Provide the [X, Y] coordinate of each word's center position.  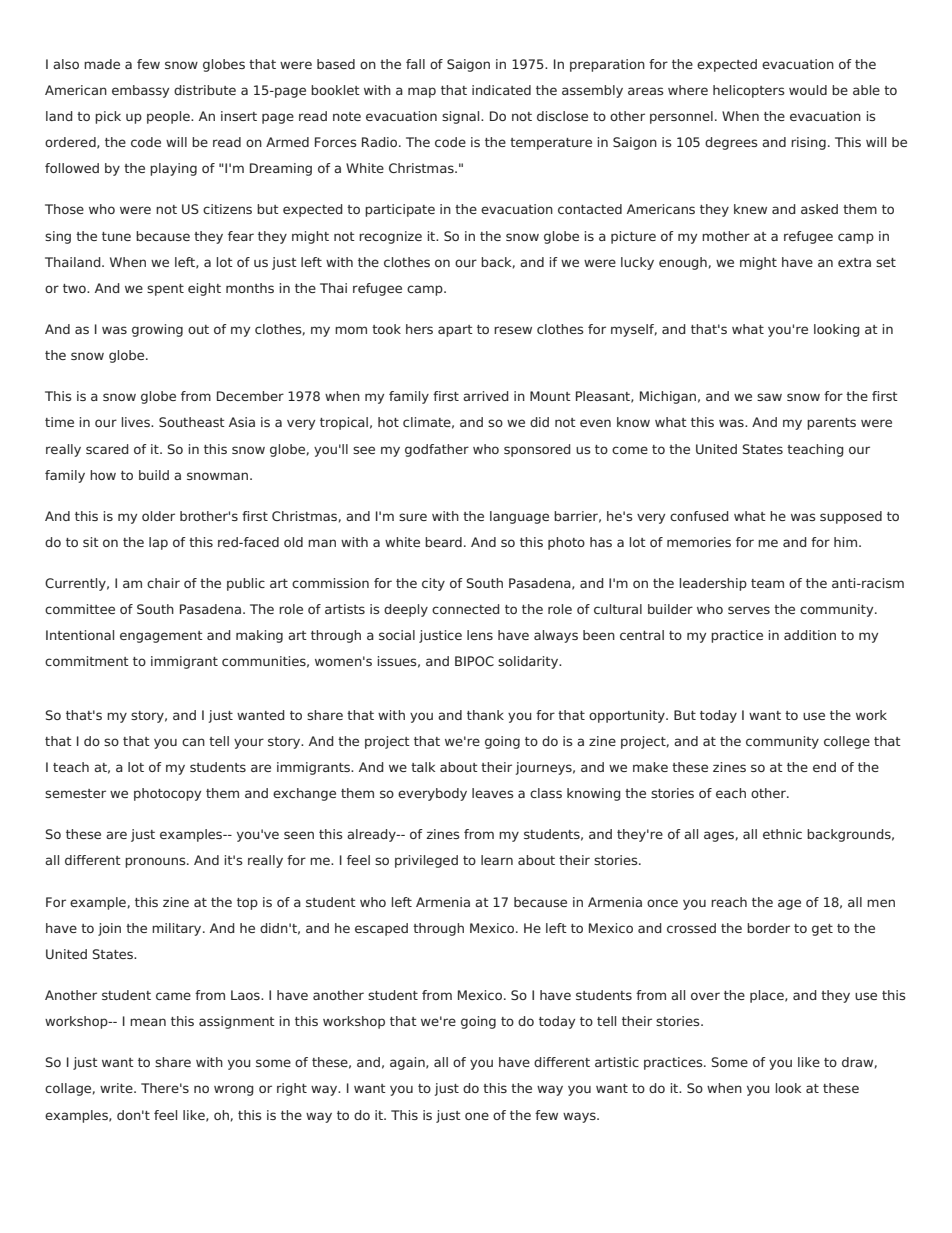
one [477, 1116]
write [117, 1088]
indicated [501, 90]
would [808, 90]
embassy [140, 91]
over [705, 996]
